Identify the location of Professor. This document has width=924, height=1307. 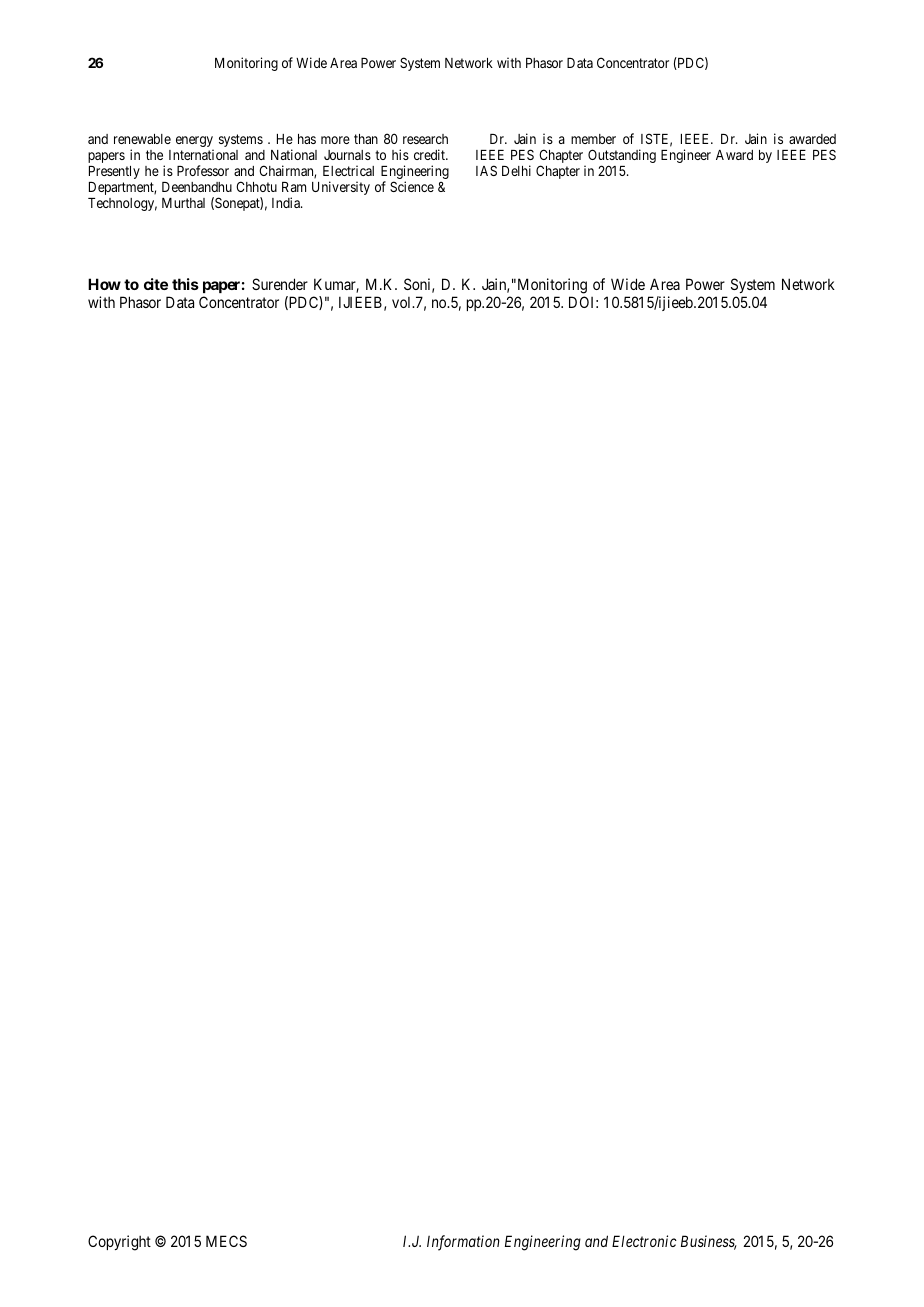
(203, 170).
